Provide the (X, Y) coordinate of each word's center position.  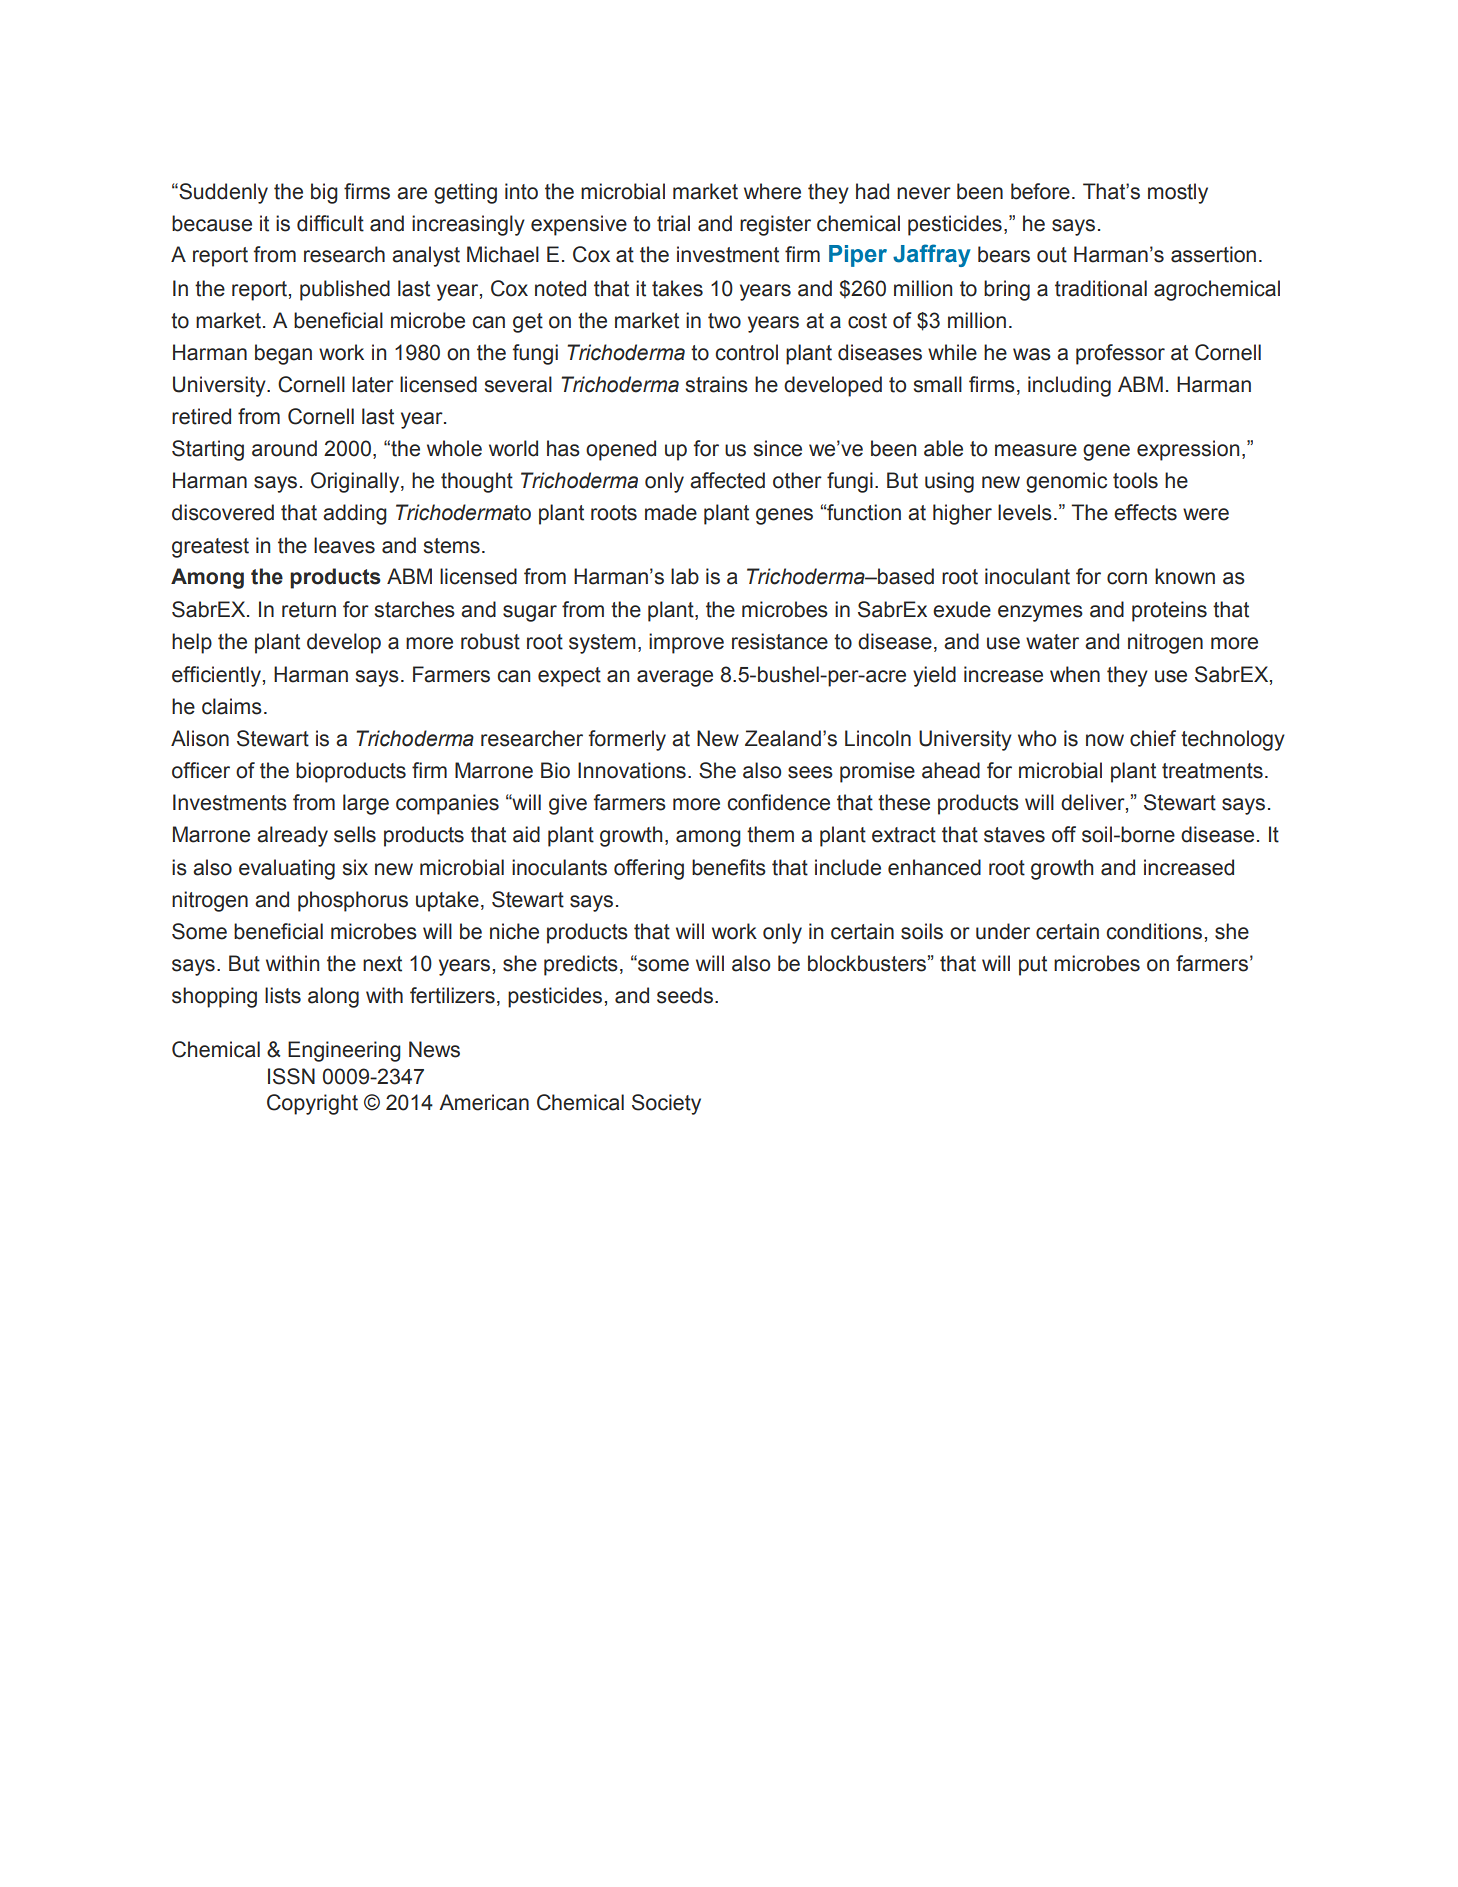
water (1052, 642)
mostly (1178, 193)
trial (673, 223)
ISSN (291, 1076)
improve (686, 643)
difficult (330, 223)
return (309, 610)
